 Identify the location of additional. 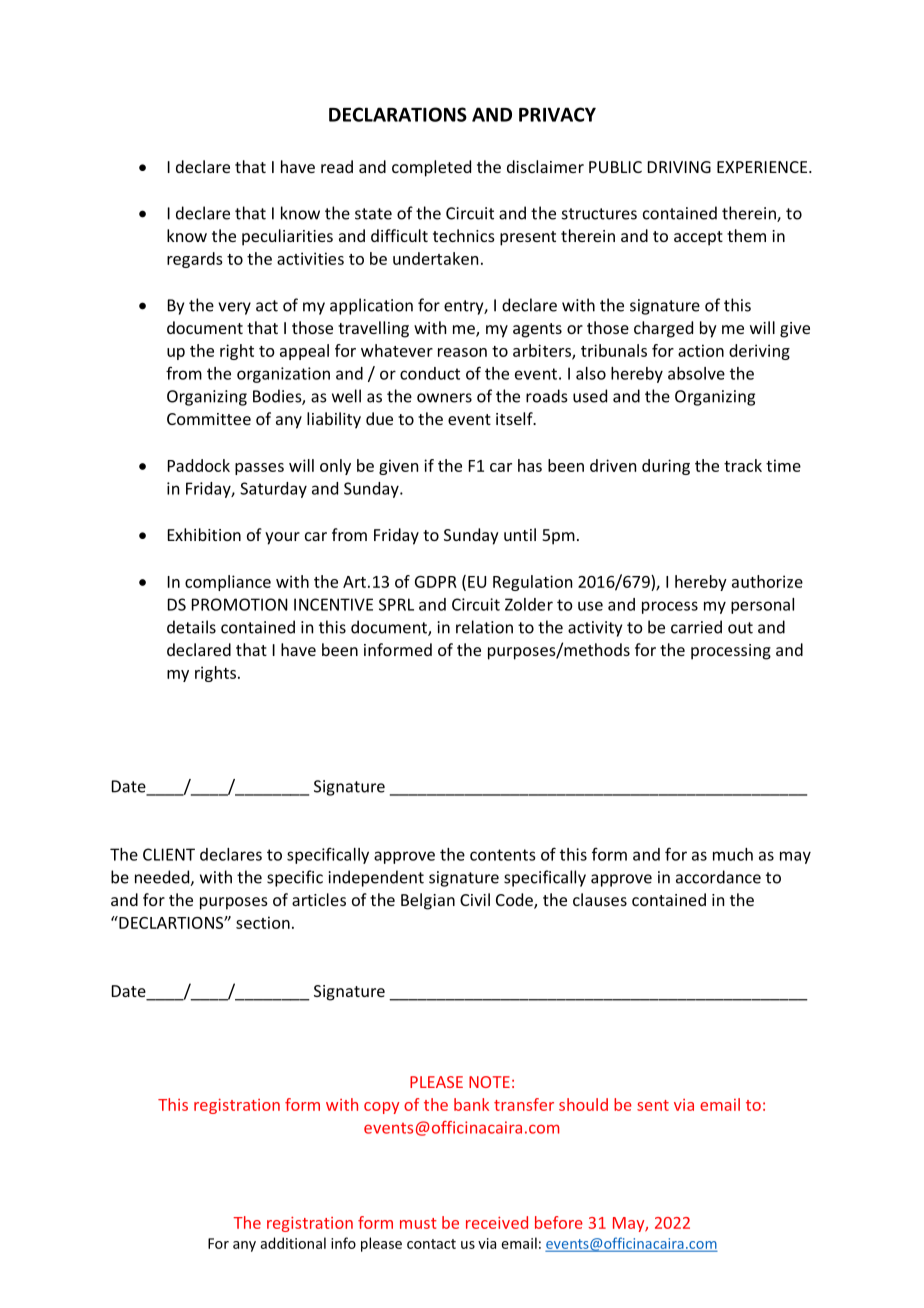
(293, 1243).
